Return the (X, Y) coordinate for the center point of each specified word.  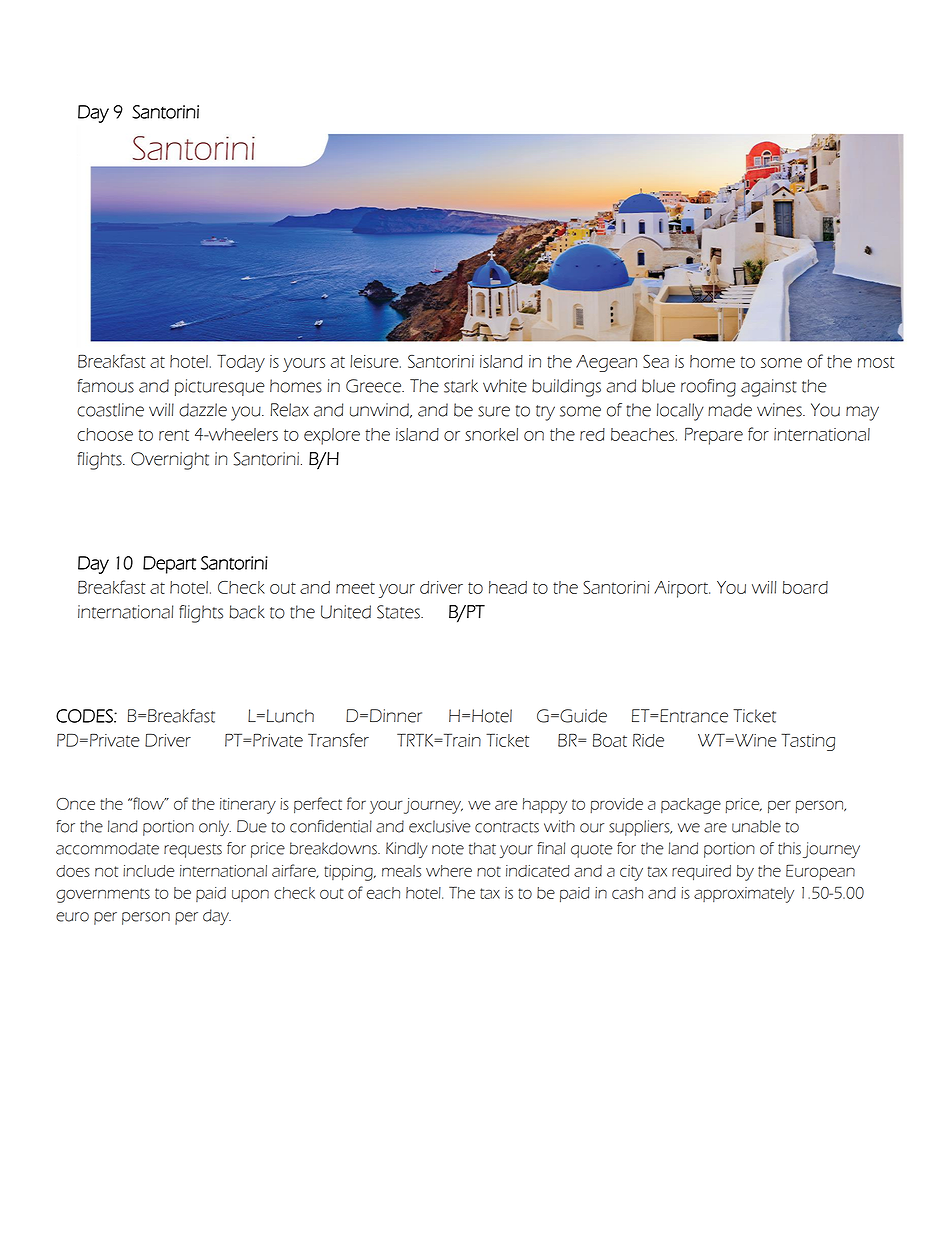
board (805, 587)
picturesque (220, 387)
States (399, 612)
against (769, 388)
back (247, 612)
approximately (744, 895)
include (149, 871)
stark (461, 386)
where (449, 871)
